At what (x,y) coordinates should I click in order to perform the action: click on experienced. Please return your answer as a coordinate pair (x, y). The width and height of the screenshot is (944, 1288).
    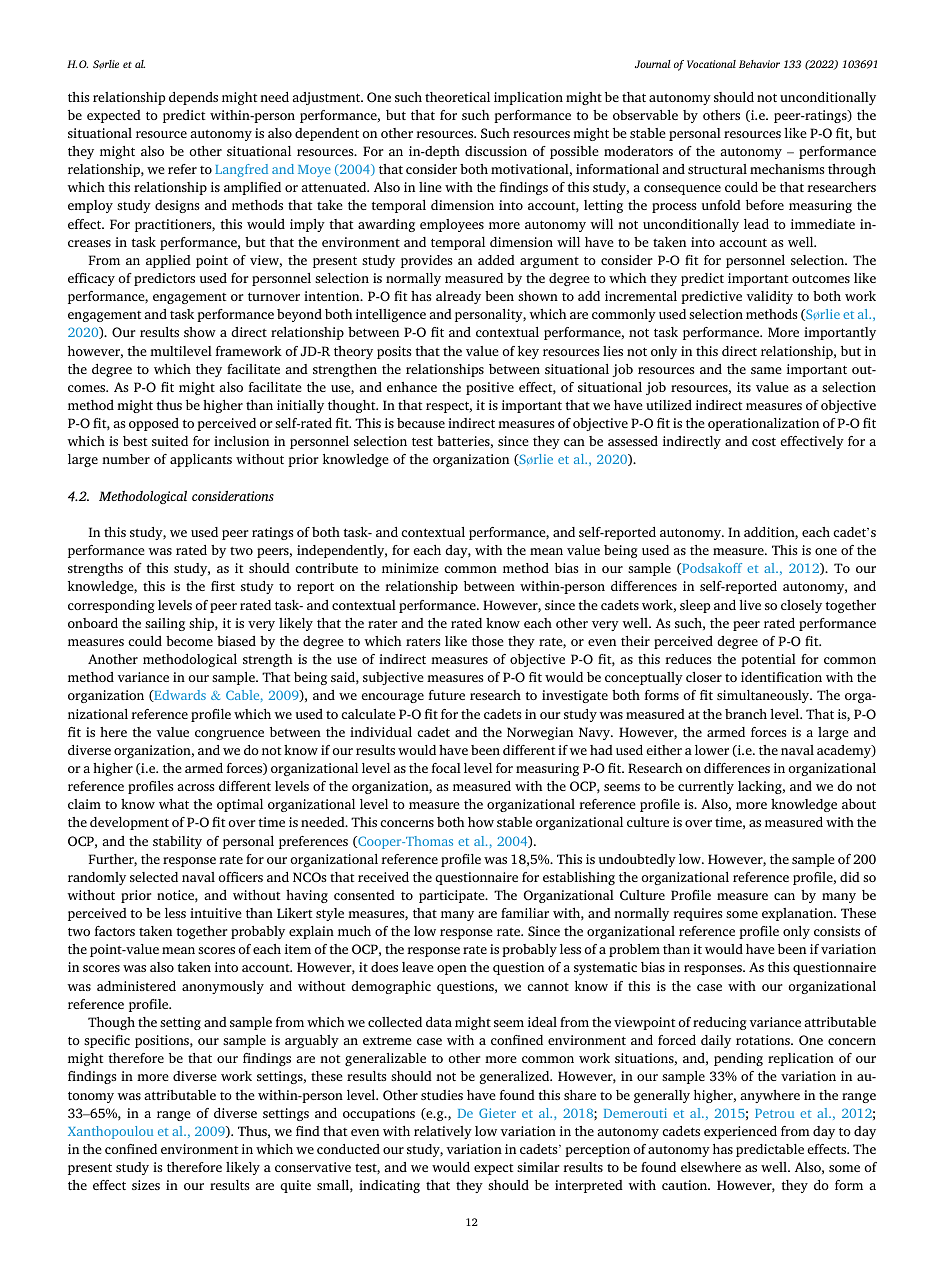
    Looking at the image, I should click on (740, 1132).
